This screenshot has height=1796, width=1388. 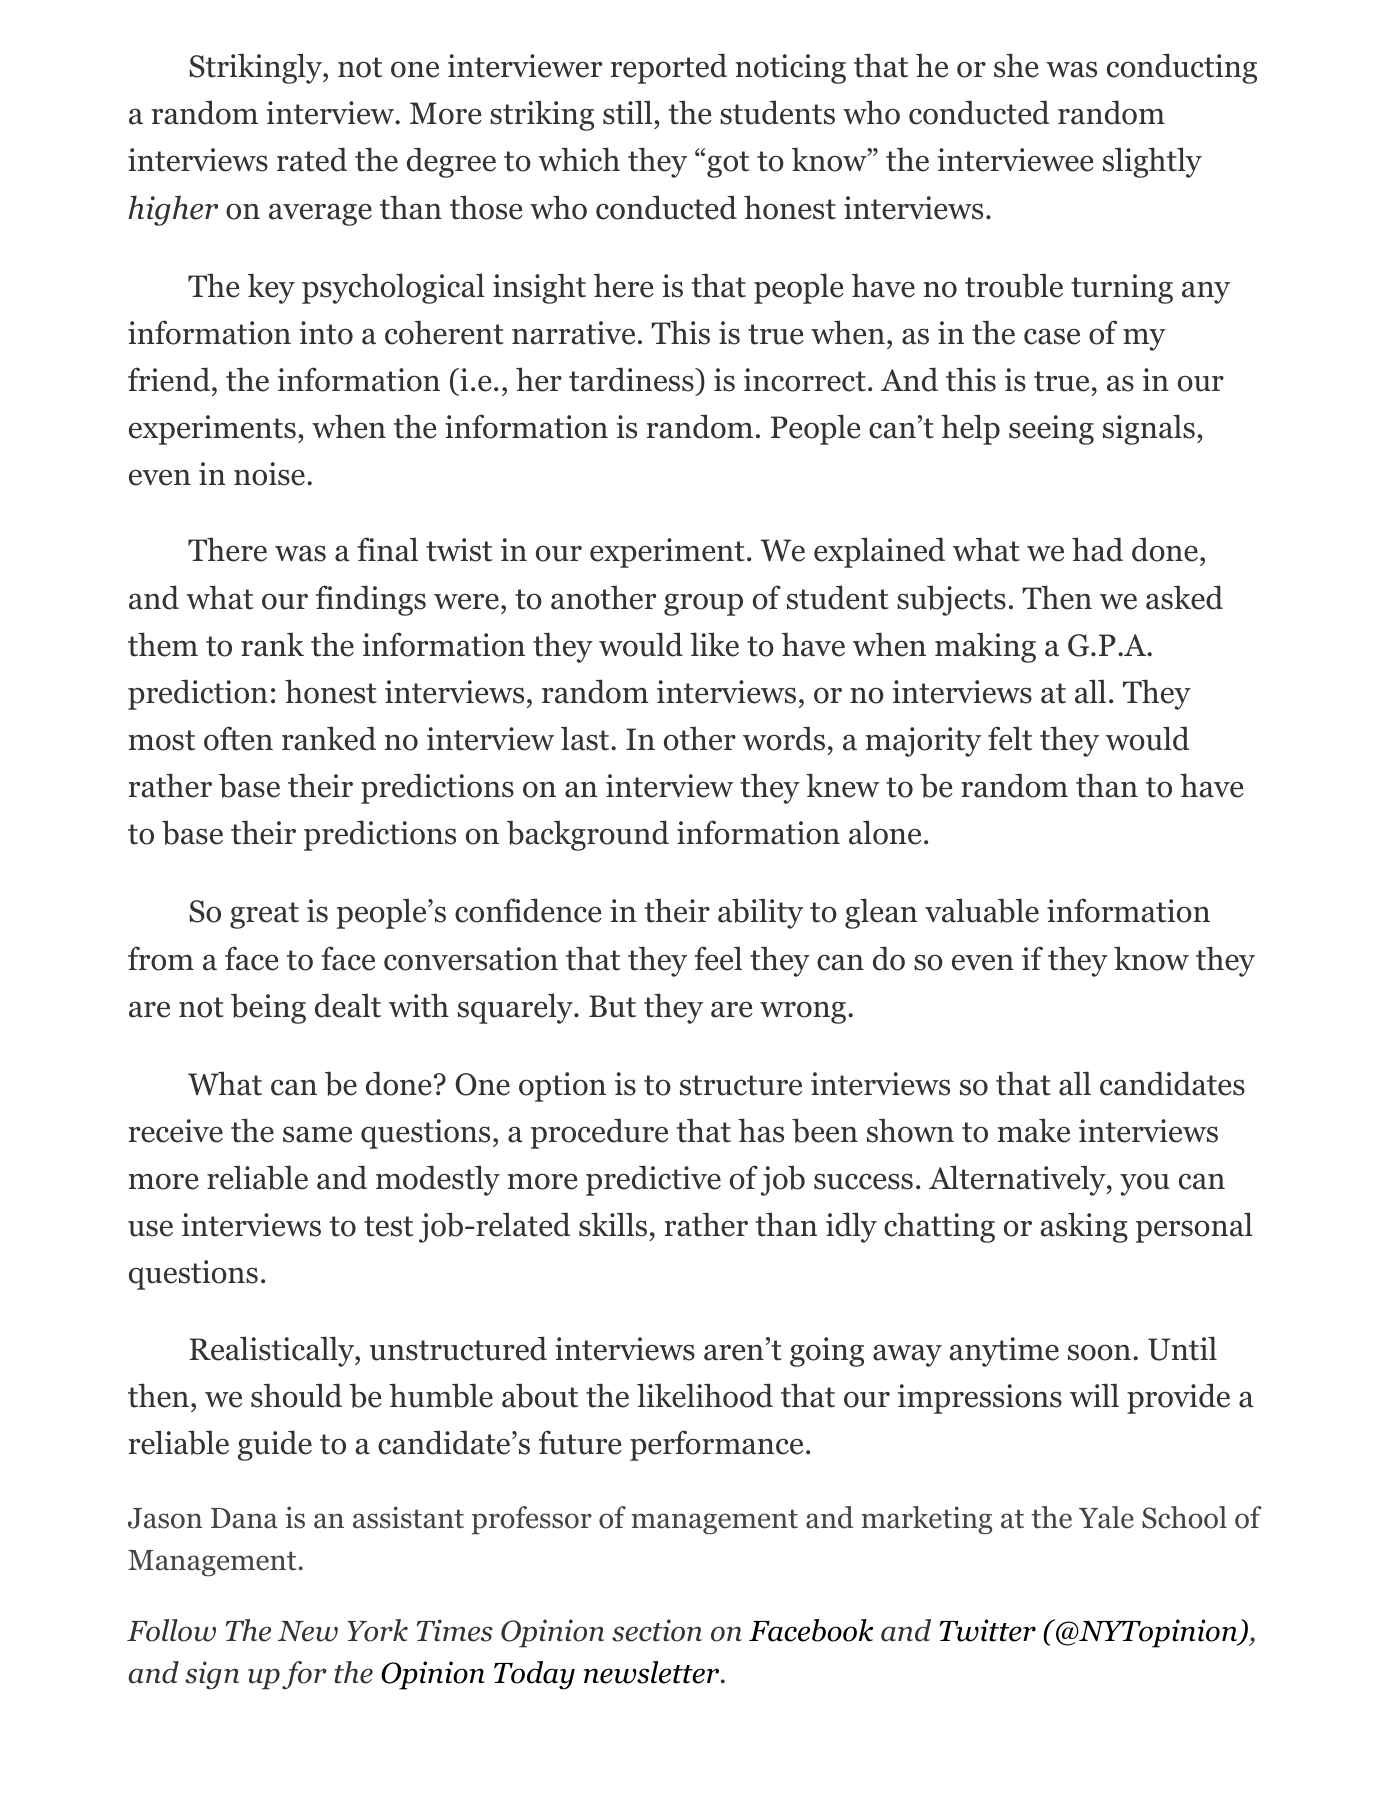 What do you see at coordinates (982, 910) in the screenshot?
I see `valuable` at bounding box center [982, 910].
